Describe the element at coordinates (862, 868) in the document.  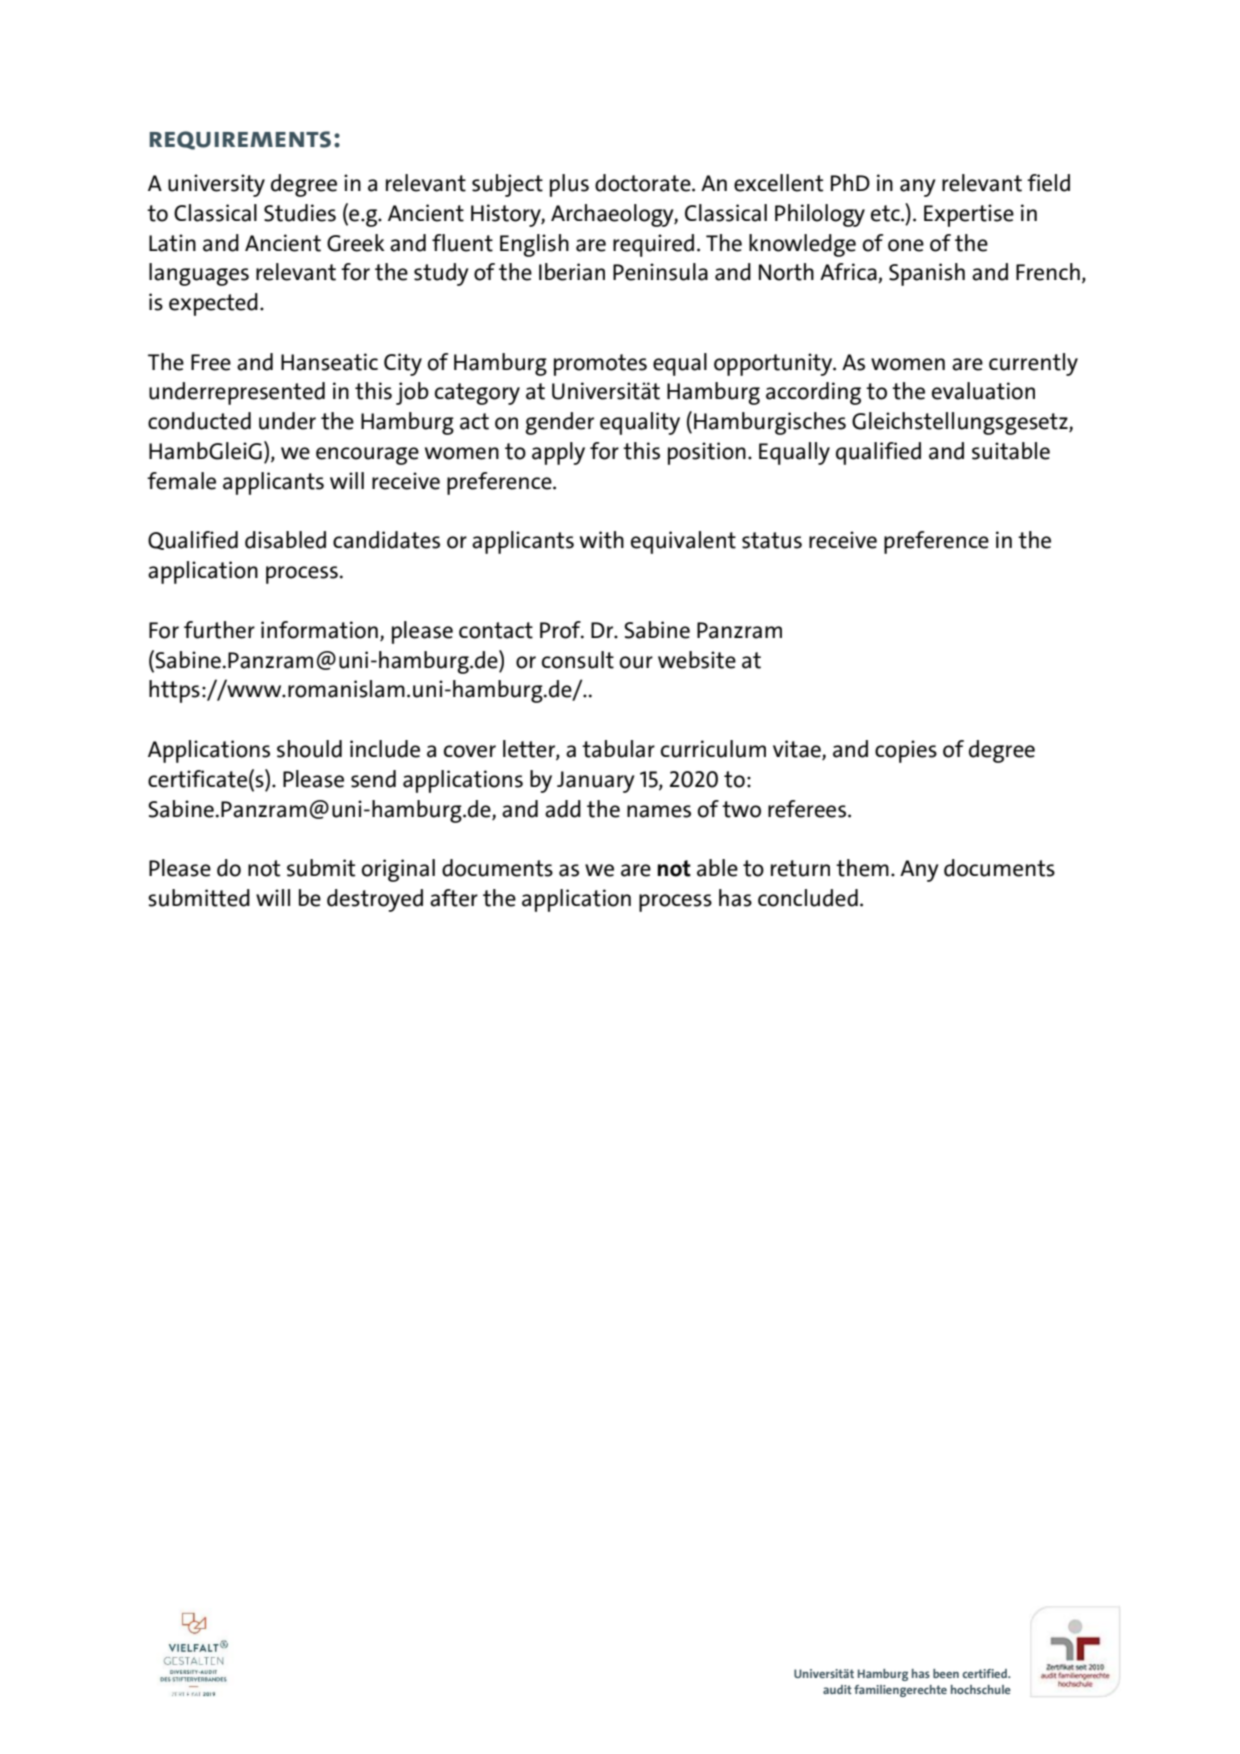
I see `them` at that location.
